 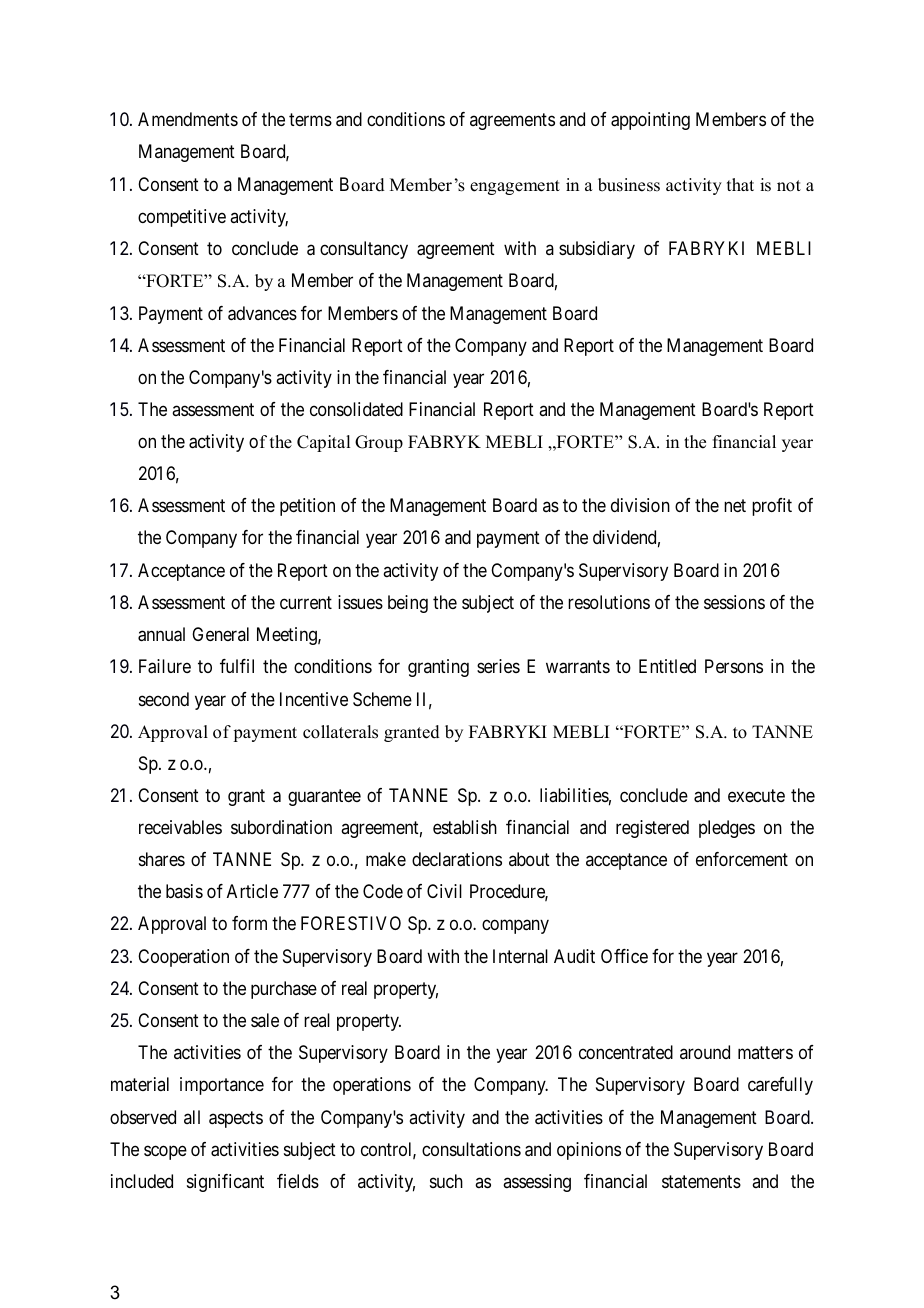 I want to click on Amendments, so click(x=188, y=119).
